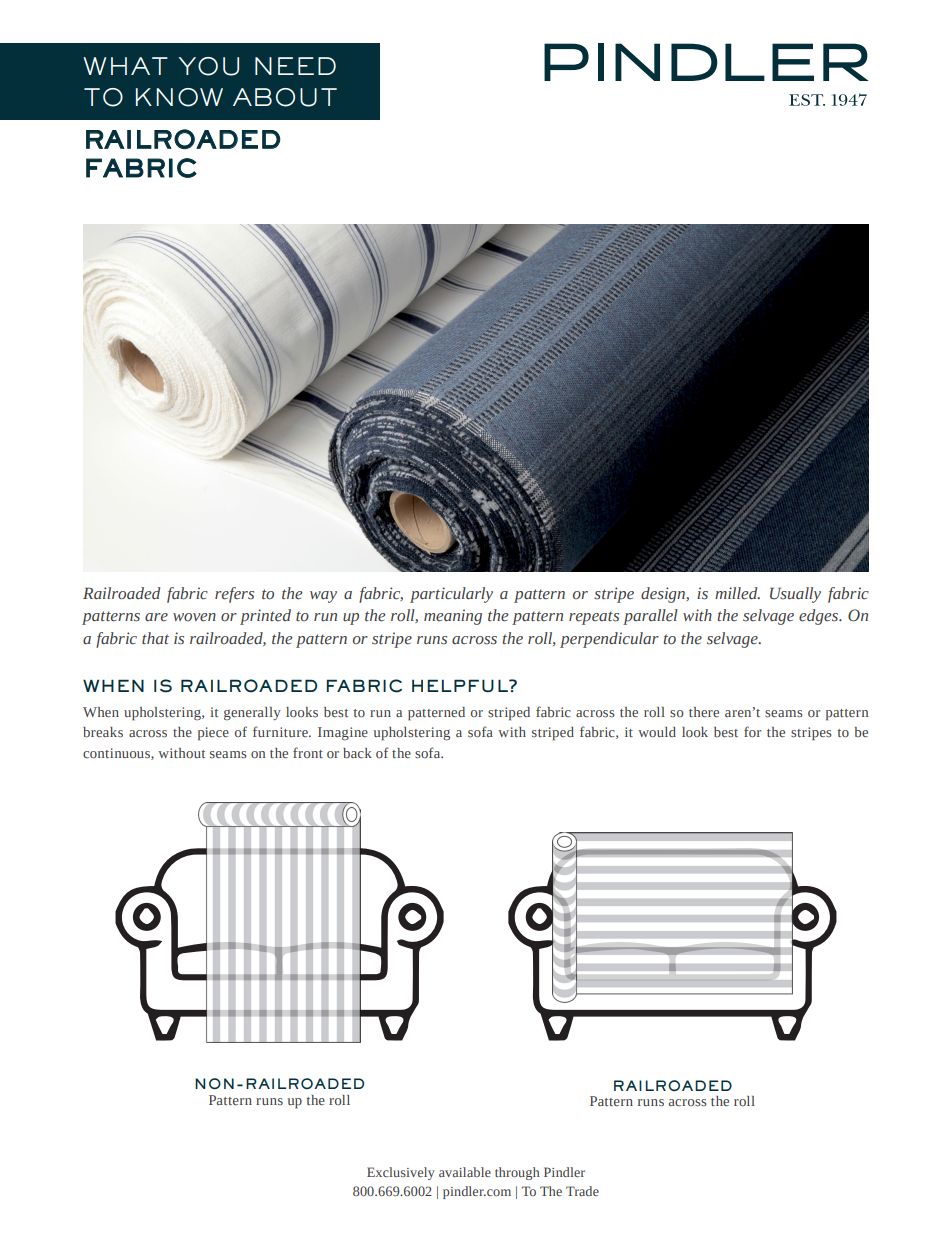 The image size is (952, 1233). I want to click on meaning, so click(453, 617).
